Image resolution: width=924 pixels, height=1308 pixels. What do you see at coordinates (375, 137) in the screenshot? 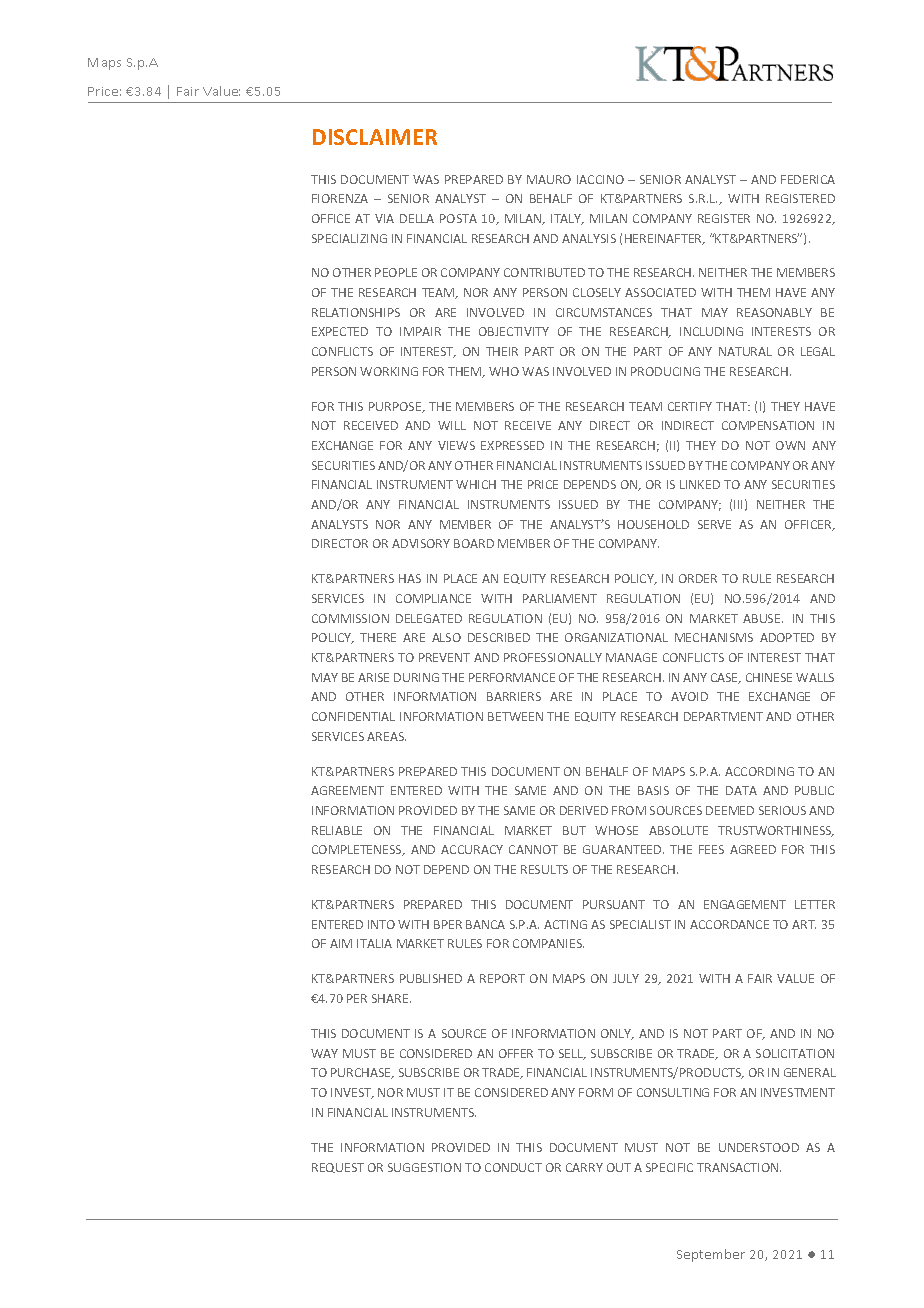
I see `DISCLAIMER` at bounding box center [375, 137].
